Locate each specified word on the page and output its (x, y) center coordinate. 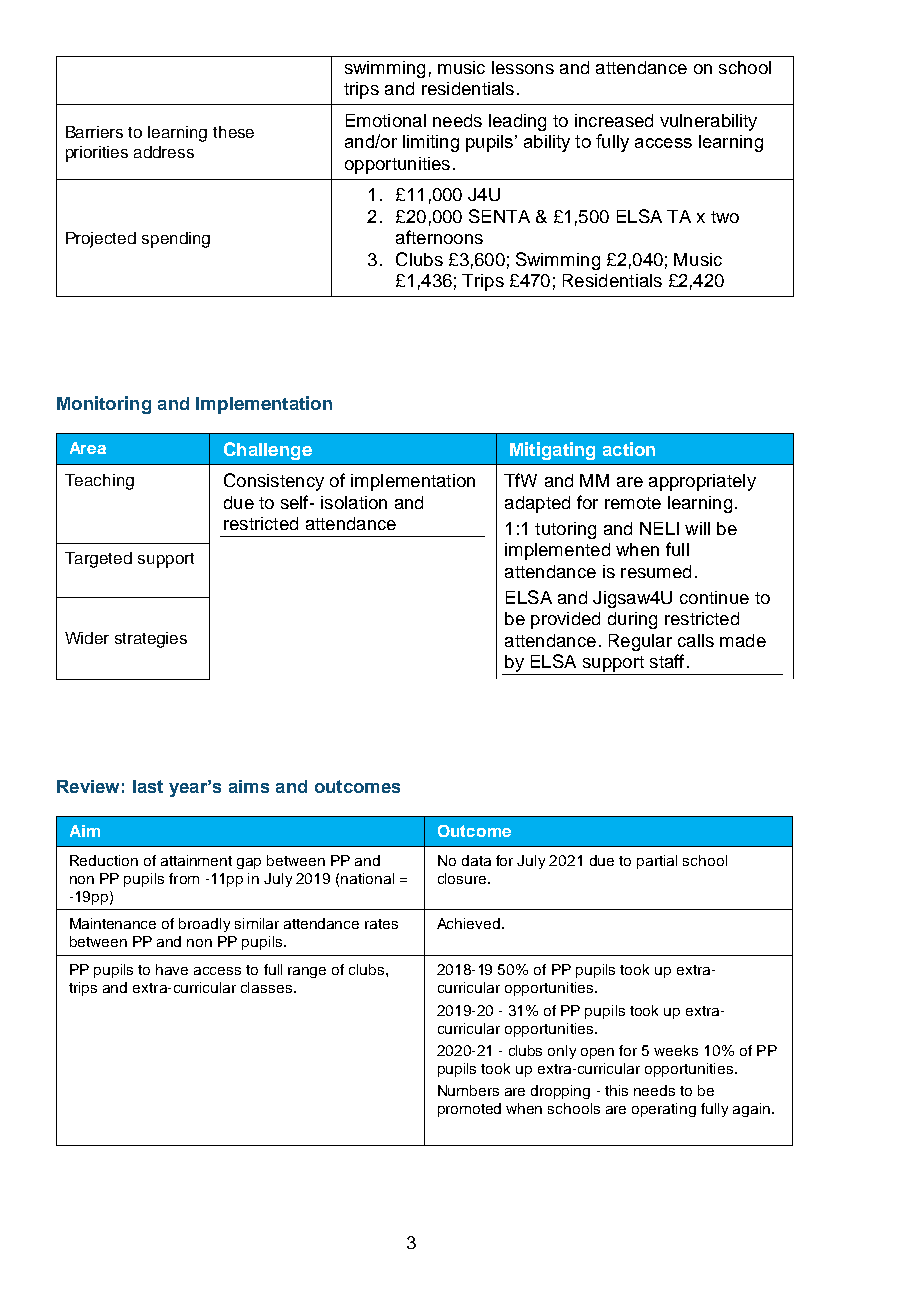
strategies (151, 640)
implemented (557, 551)
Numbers (468, 1090)
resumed (656, 571)
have (172, 969)
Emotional (386, 120)
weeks (676, 1050)
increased (614, 120)
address (164, 152)
